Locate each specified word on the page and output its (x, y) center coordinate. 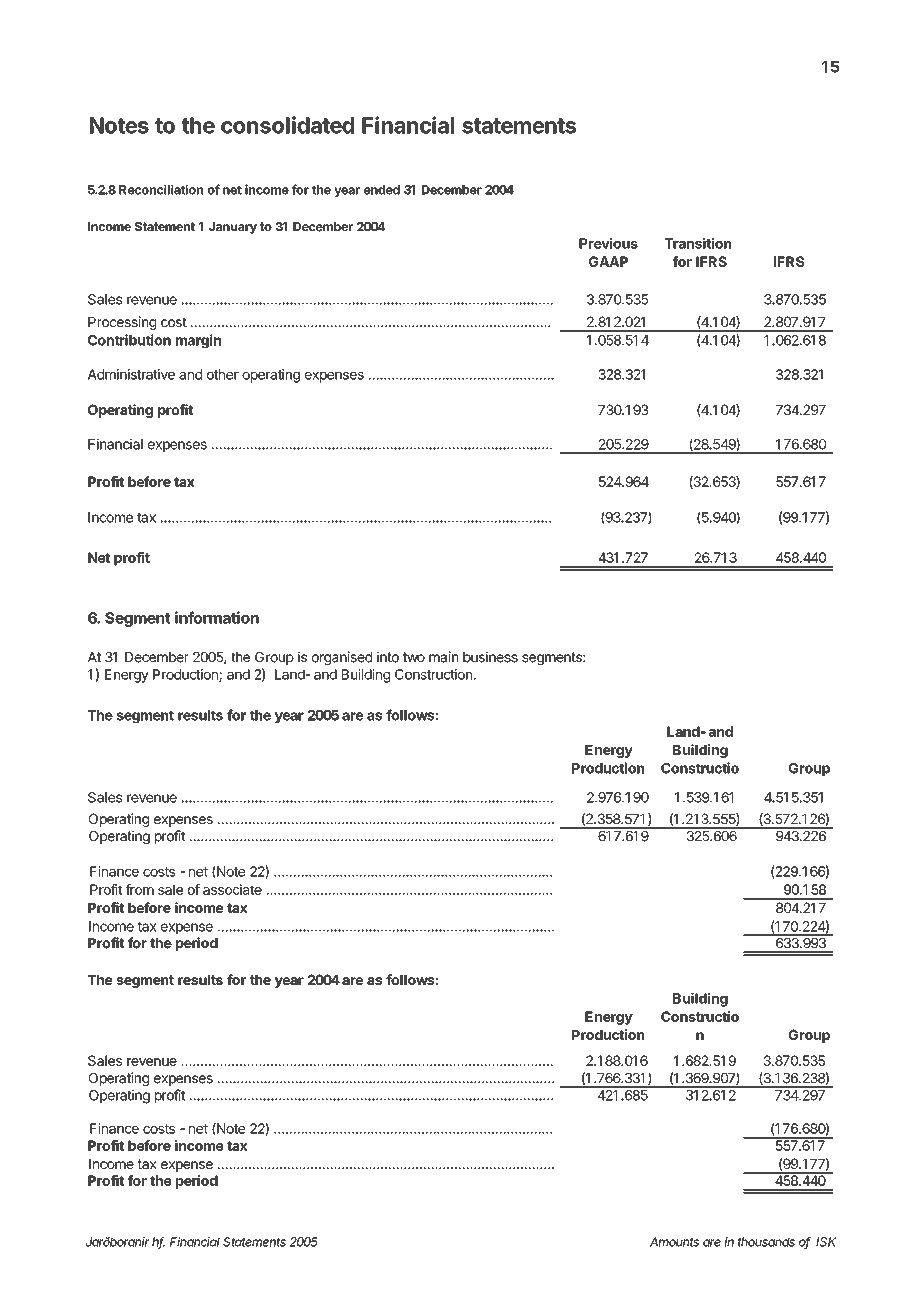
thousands (766, 1242)
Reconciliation (161, 189)
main (443, 657)
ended (382, 190)
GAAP (608, 261)
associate (232, 889)
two (414, 657)
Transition (698, 243)
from (140, 889)
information (217, 617)
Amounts (674, 1242)
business (490, 657)
